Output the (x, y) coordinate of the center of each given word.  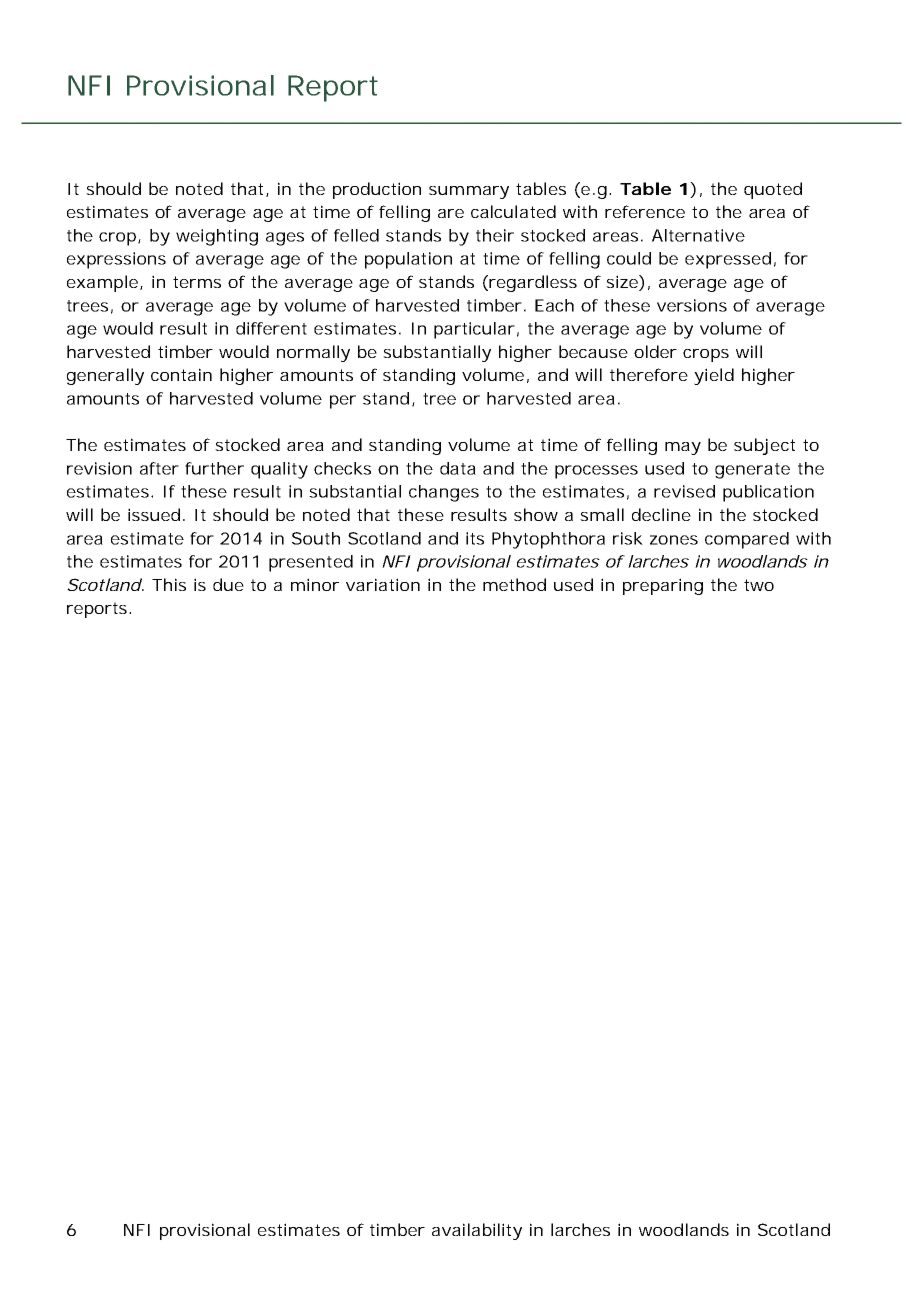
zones (674, 540)
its (475, 538)
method (514, 584)
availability (477, 1231)
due (228, 584)
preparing (663, 586)
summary (469, 192)
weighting (217, 237)
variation (383, 584)
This (169, 584)
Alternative (698, 235)
